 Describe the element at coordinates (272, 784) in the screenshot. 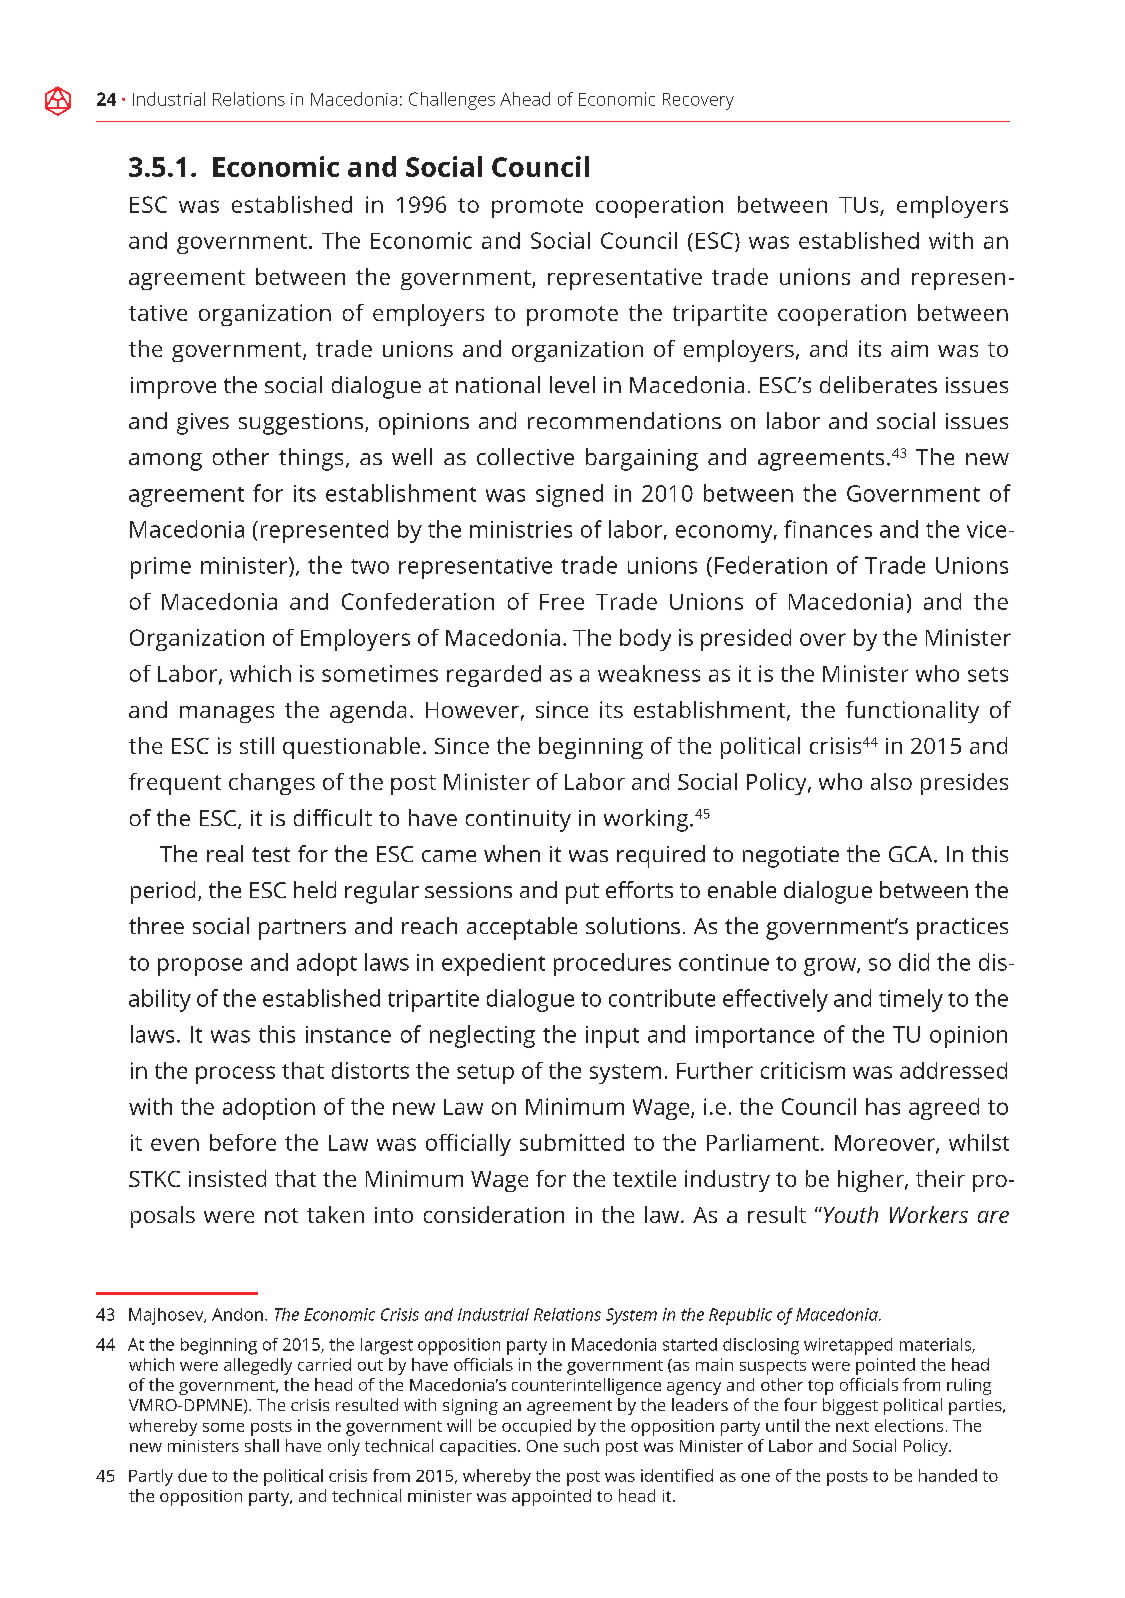

I see `changes` at that location.
